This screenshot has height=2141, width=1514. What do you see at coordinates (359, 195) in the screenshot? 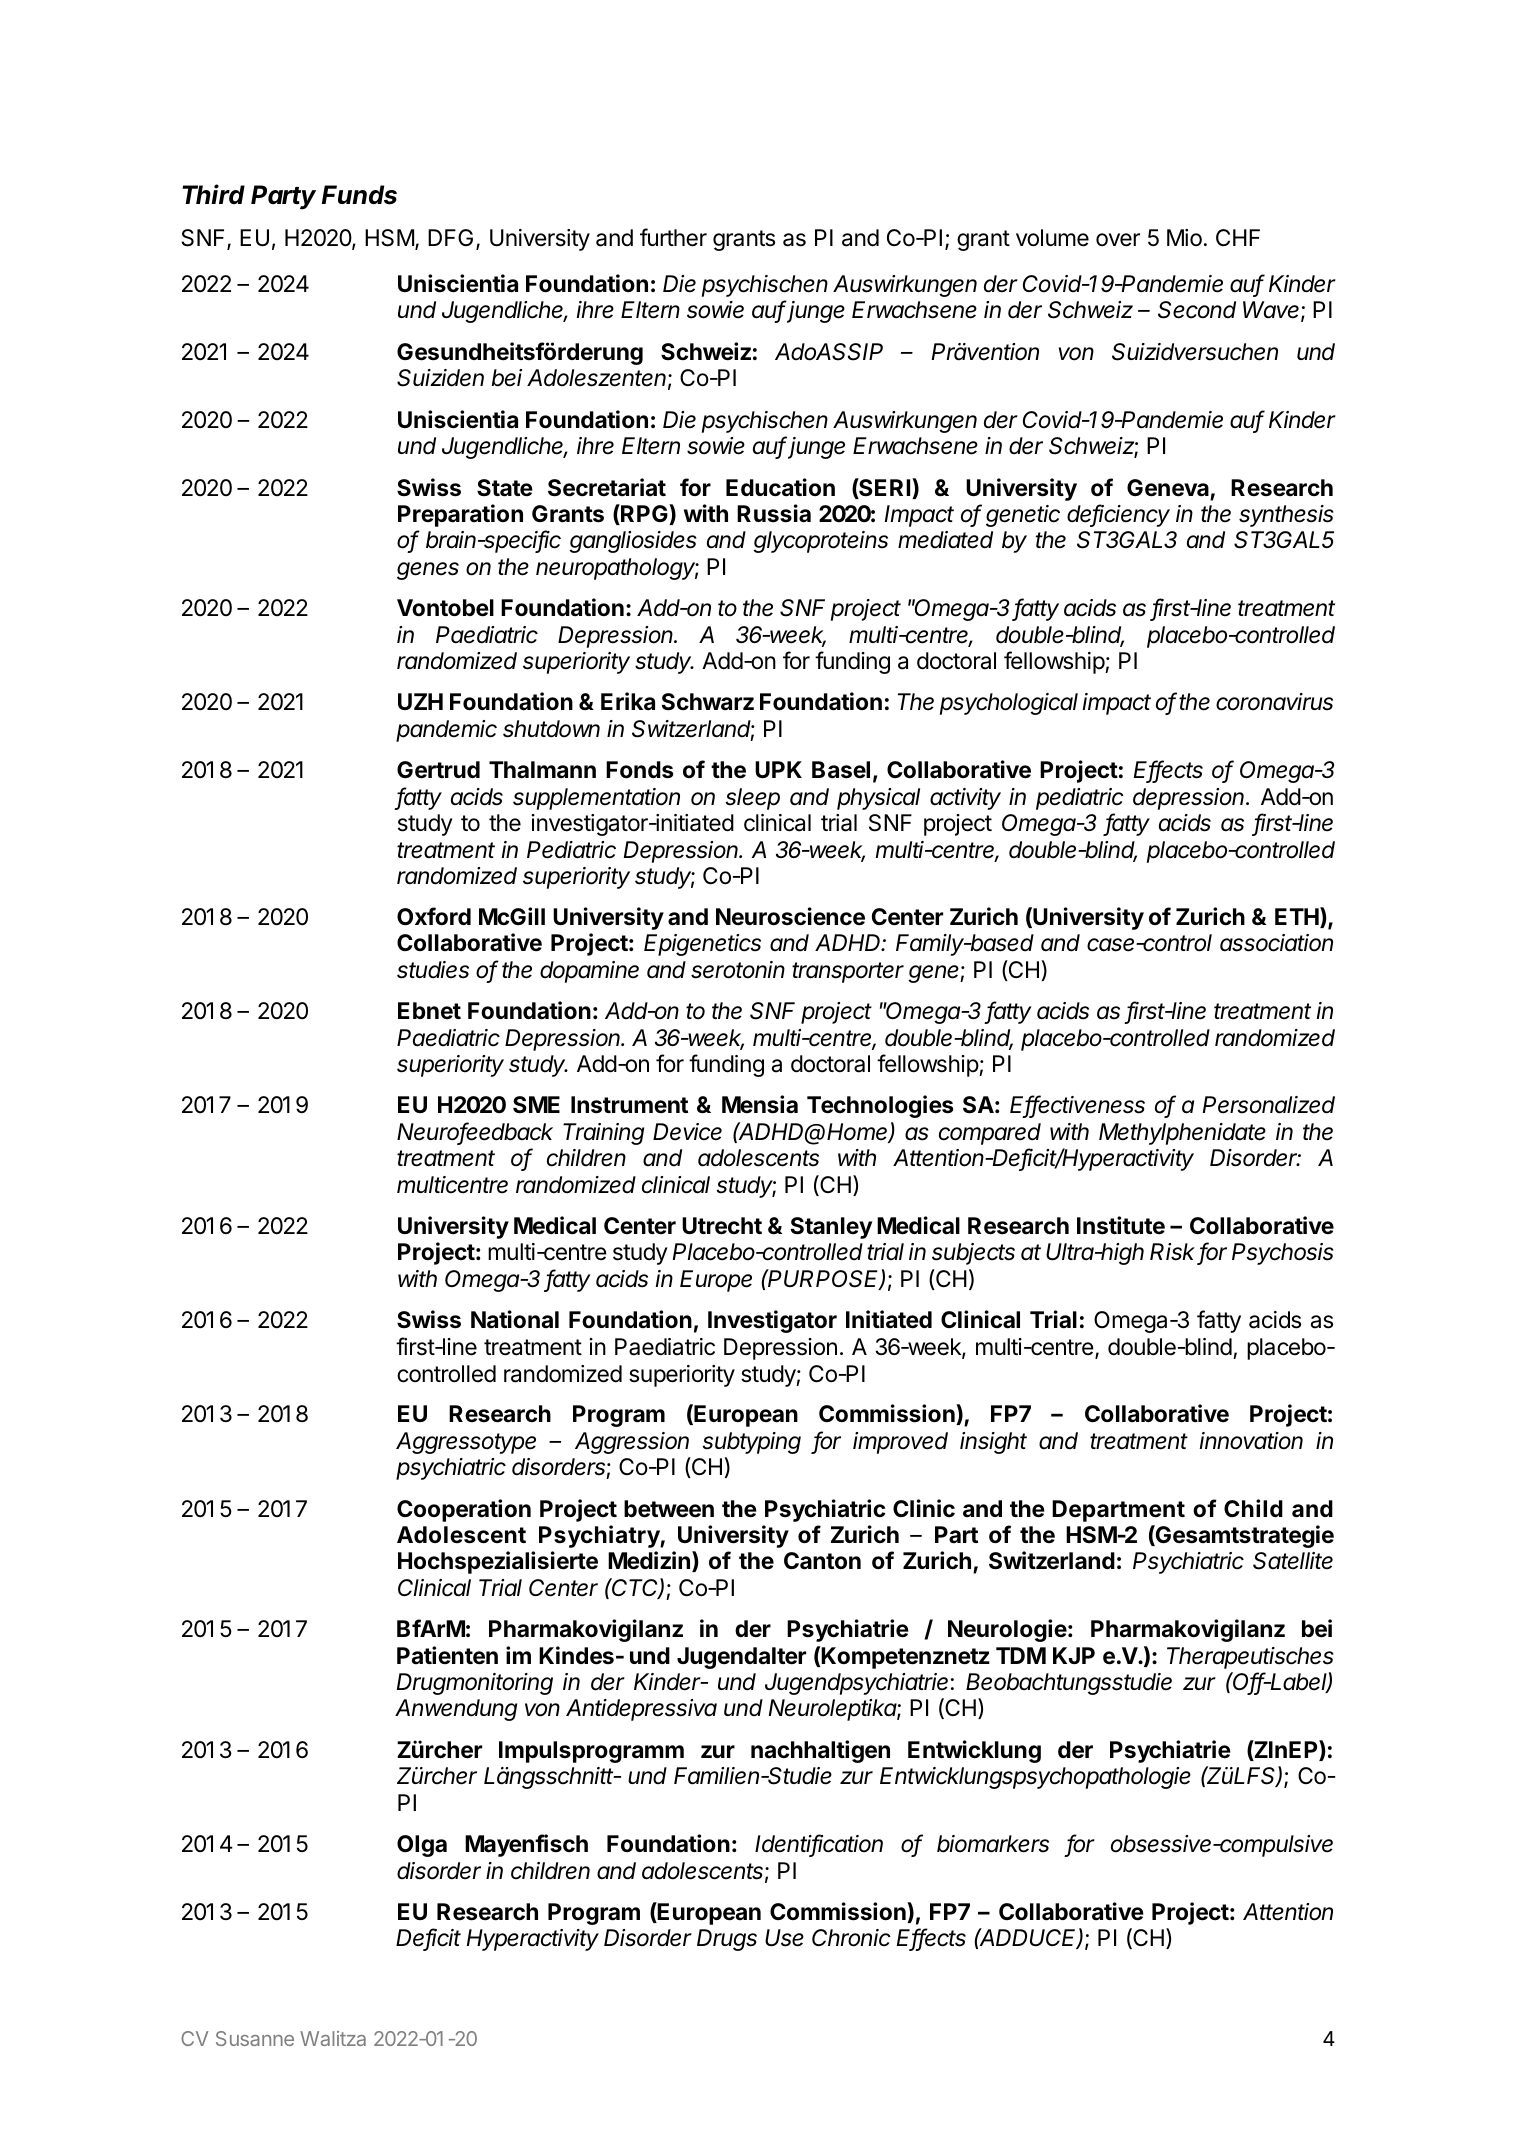
I see `Funds` at bounding box center [359, 195].
